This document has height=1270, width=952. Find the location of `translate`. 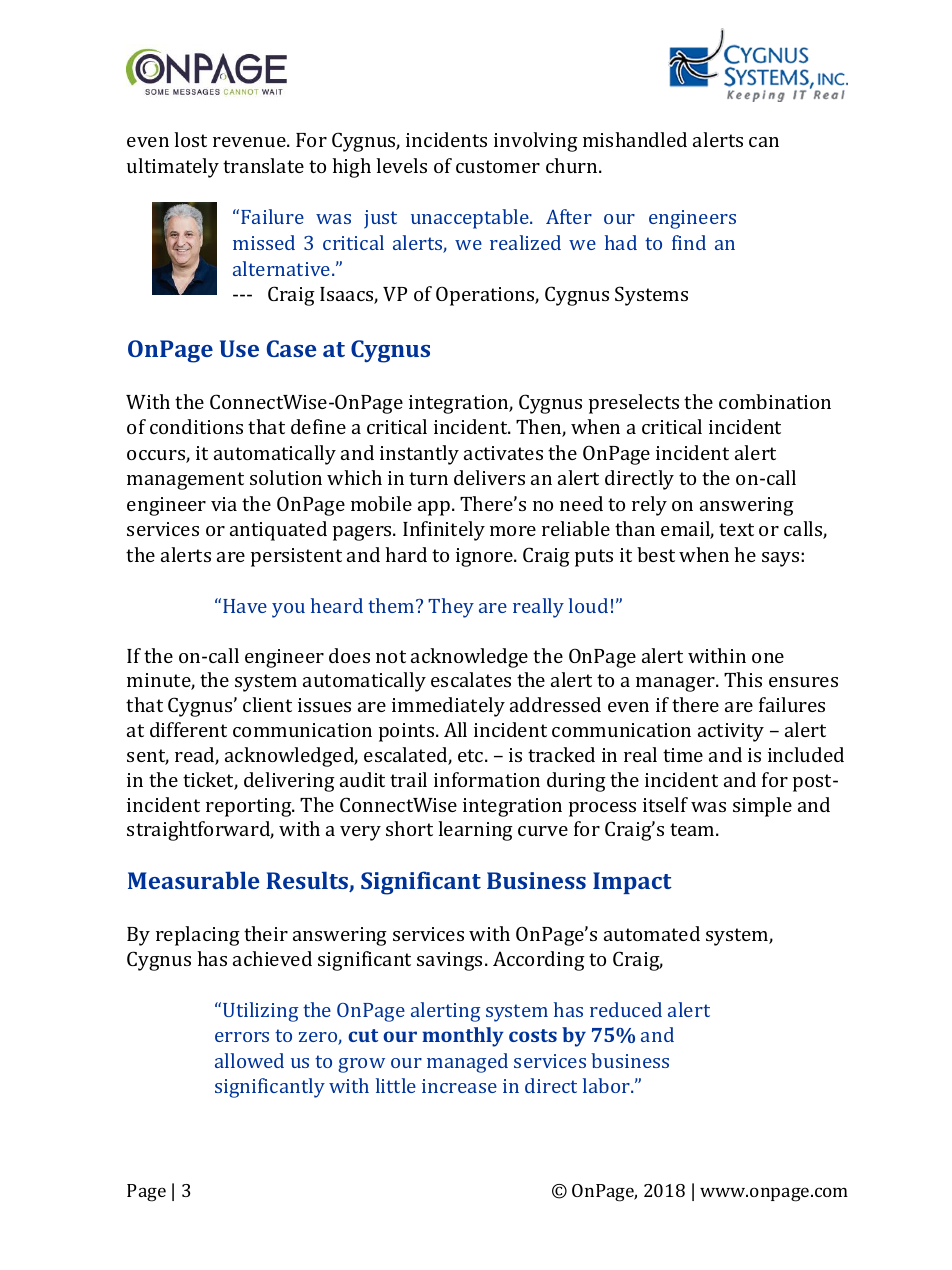

translate is located at coordinates (263, 165).
